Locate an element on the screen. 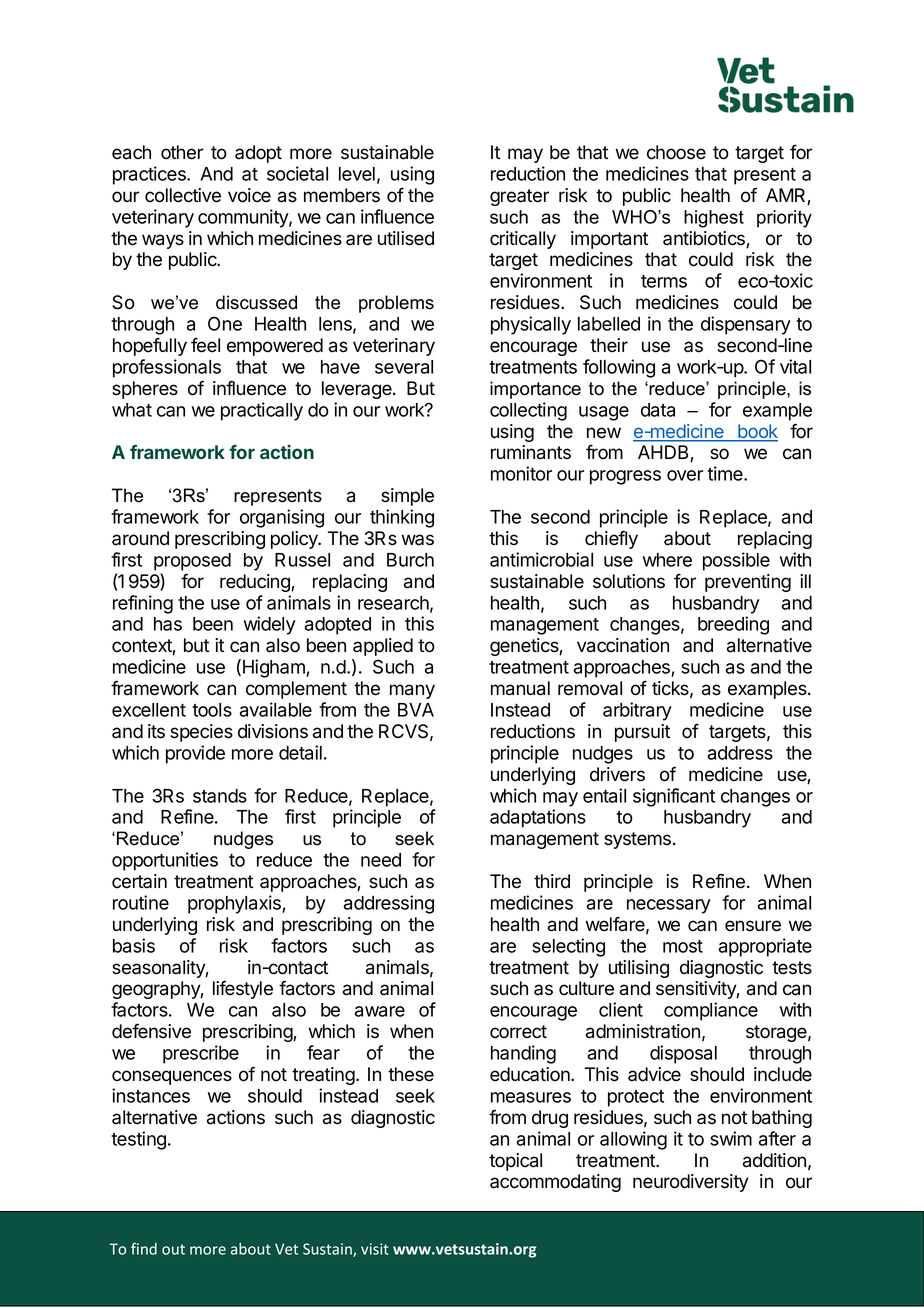 The image size is (924, 1308). topical is located at coordinates (515, 1162).
